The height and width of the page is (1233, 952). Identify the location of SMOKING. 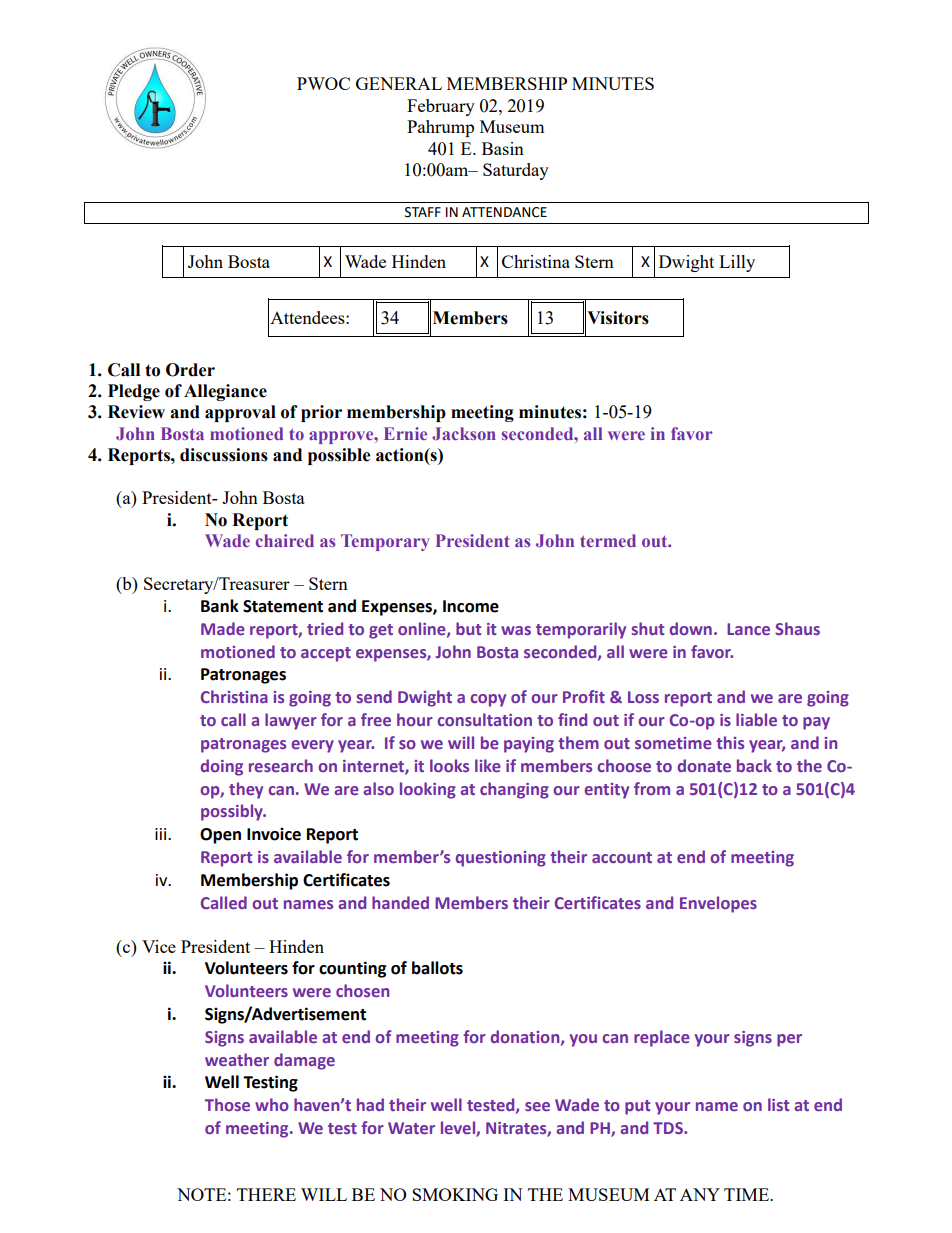
(455, 1194).
